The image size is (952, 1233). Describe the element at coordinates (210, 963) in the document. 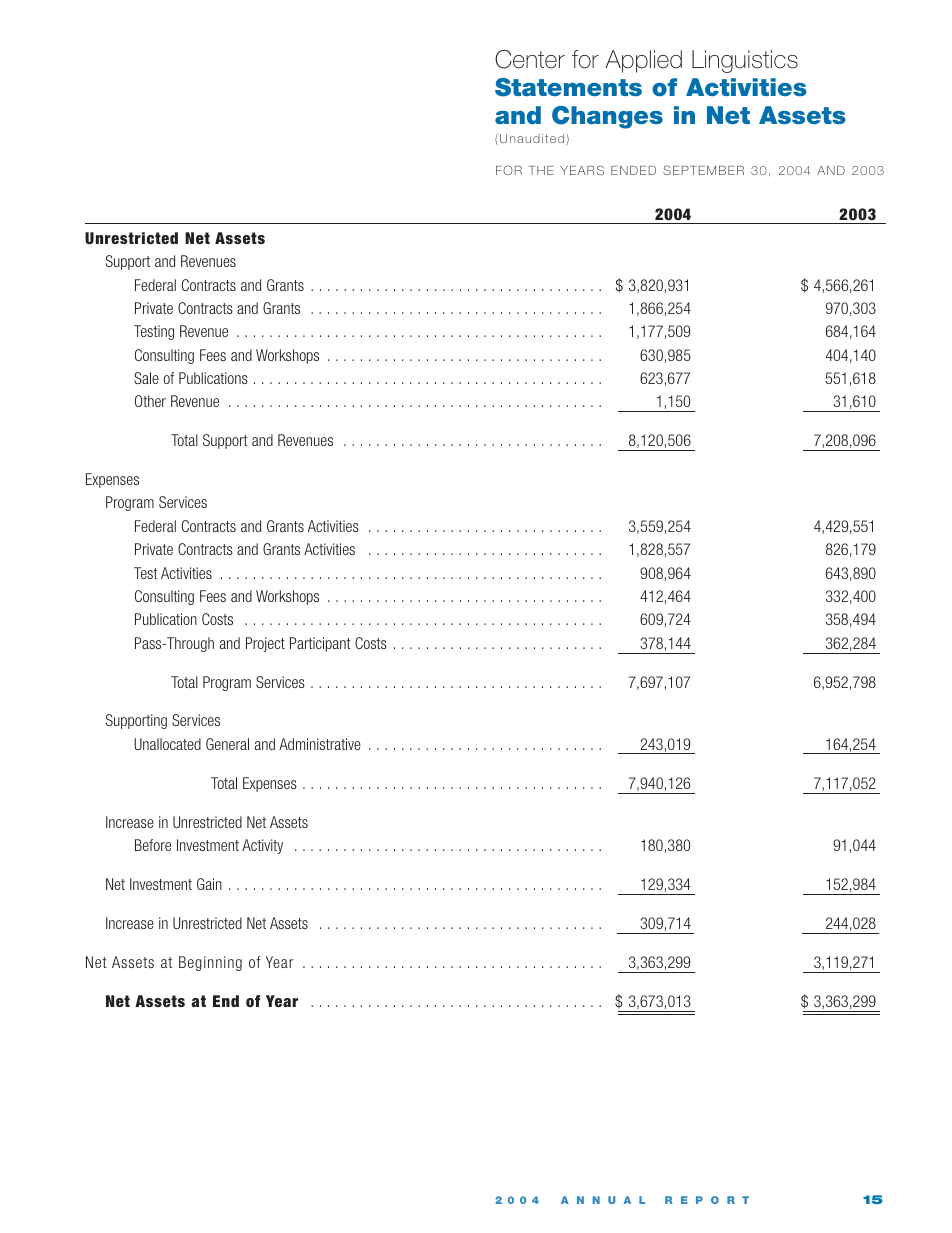

I see `Beginning` at that location.
